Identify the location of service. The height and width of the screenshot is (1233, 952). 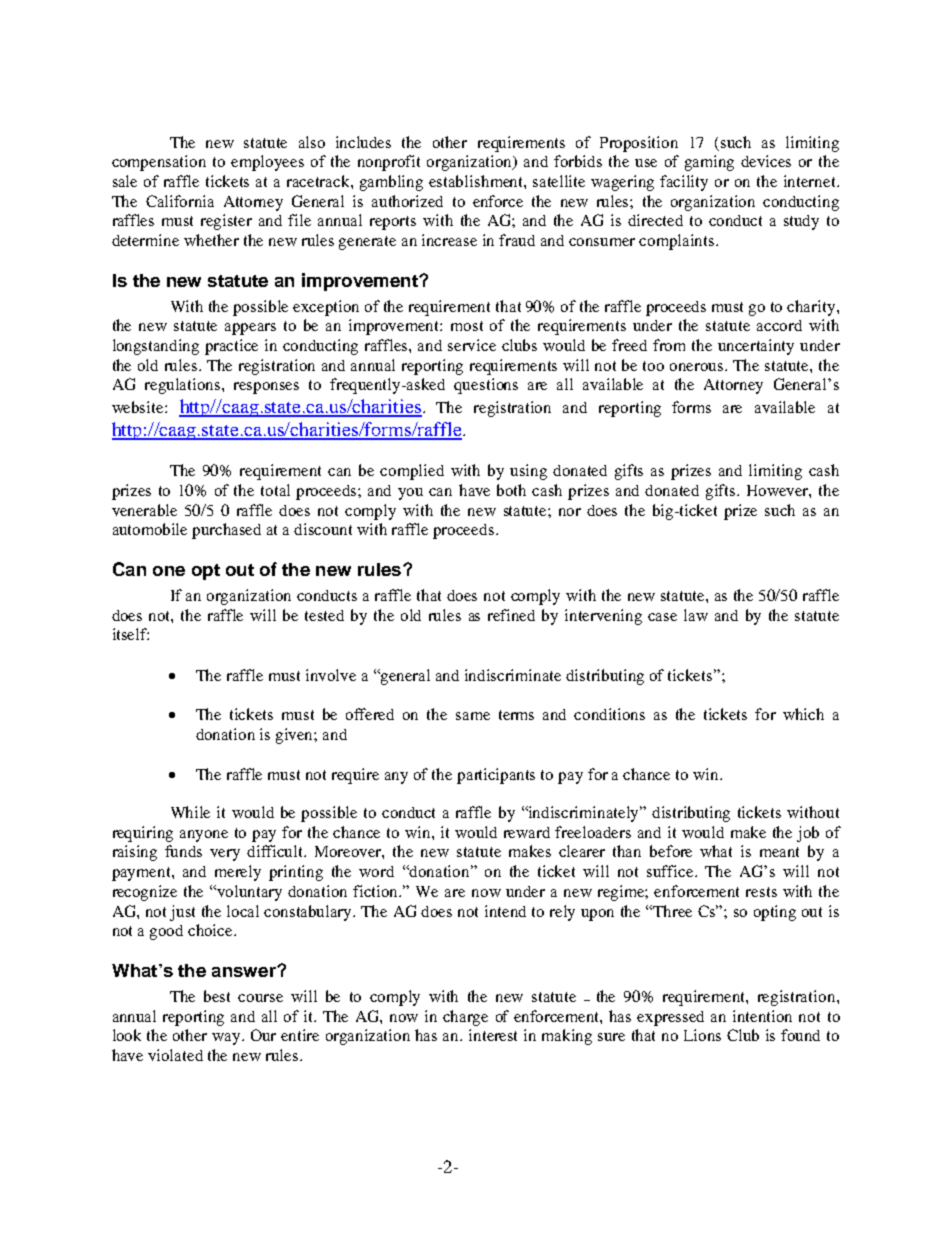
(472, 345).
